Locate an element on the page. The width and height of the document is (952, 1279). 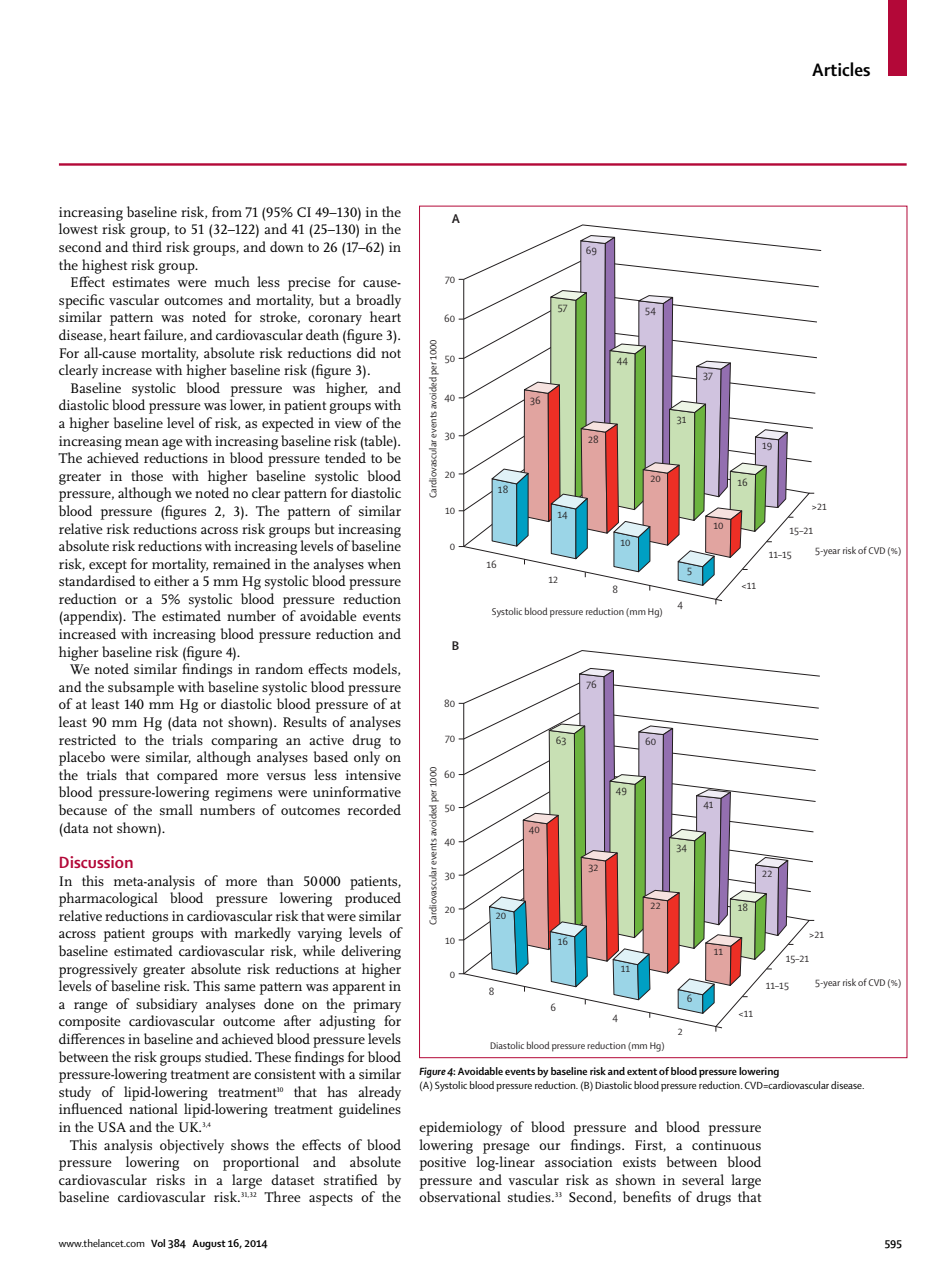
Articles is located at coordinates (841, 69).
